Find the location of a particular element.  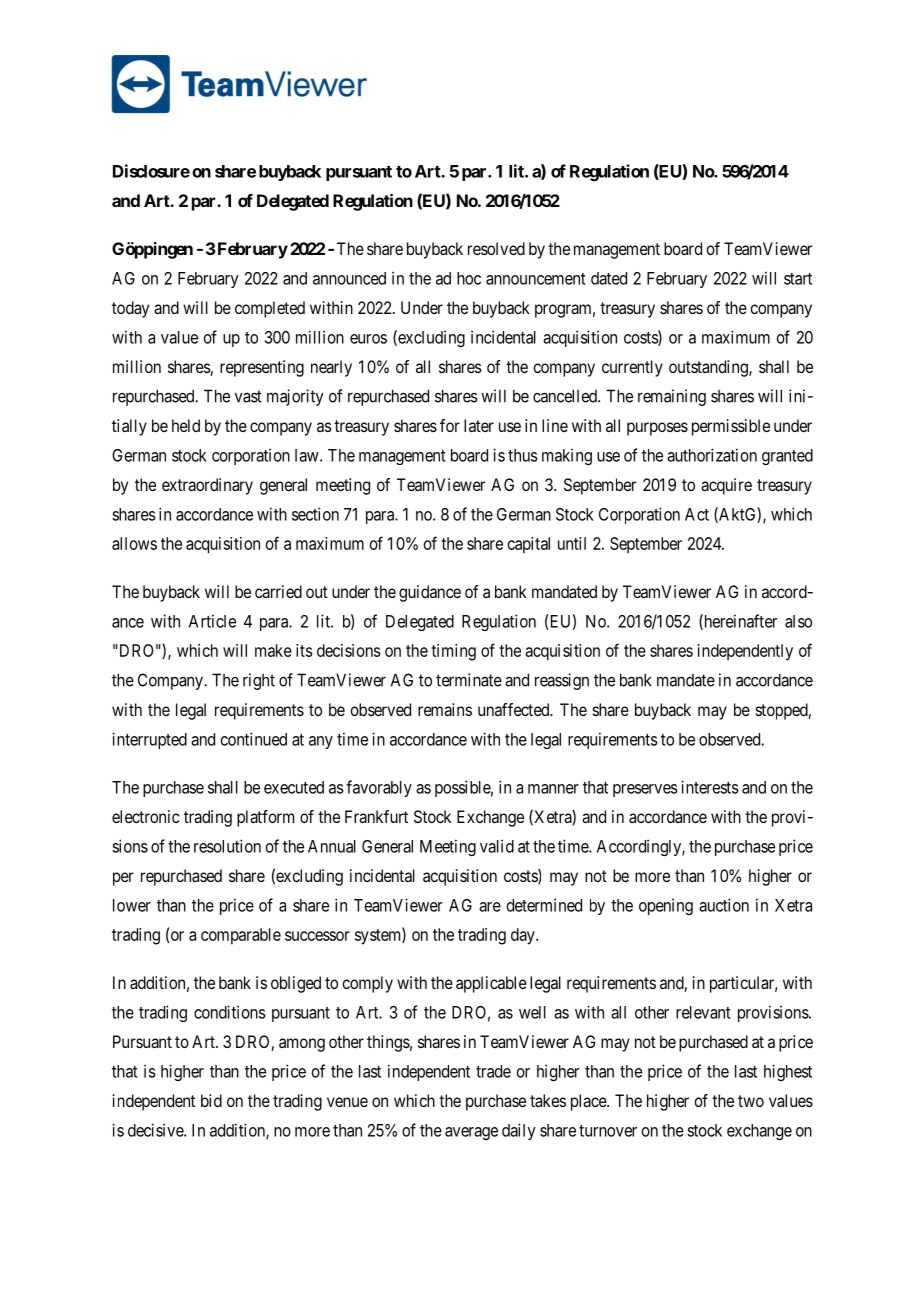

terminate is located at coordinates (469, 680).
